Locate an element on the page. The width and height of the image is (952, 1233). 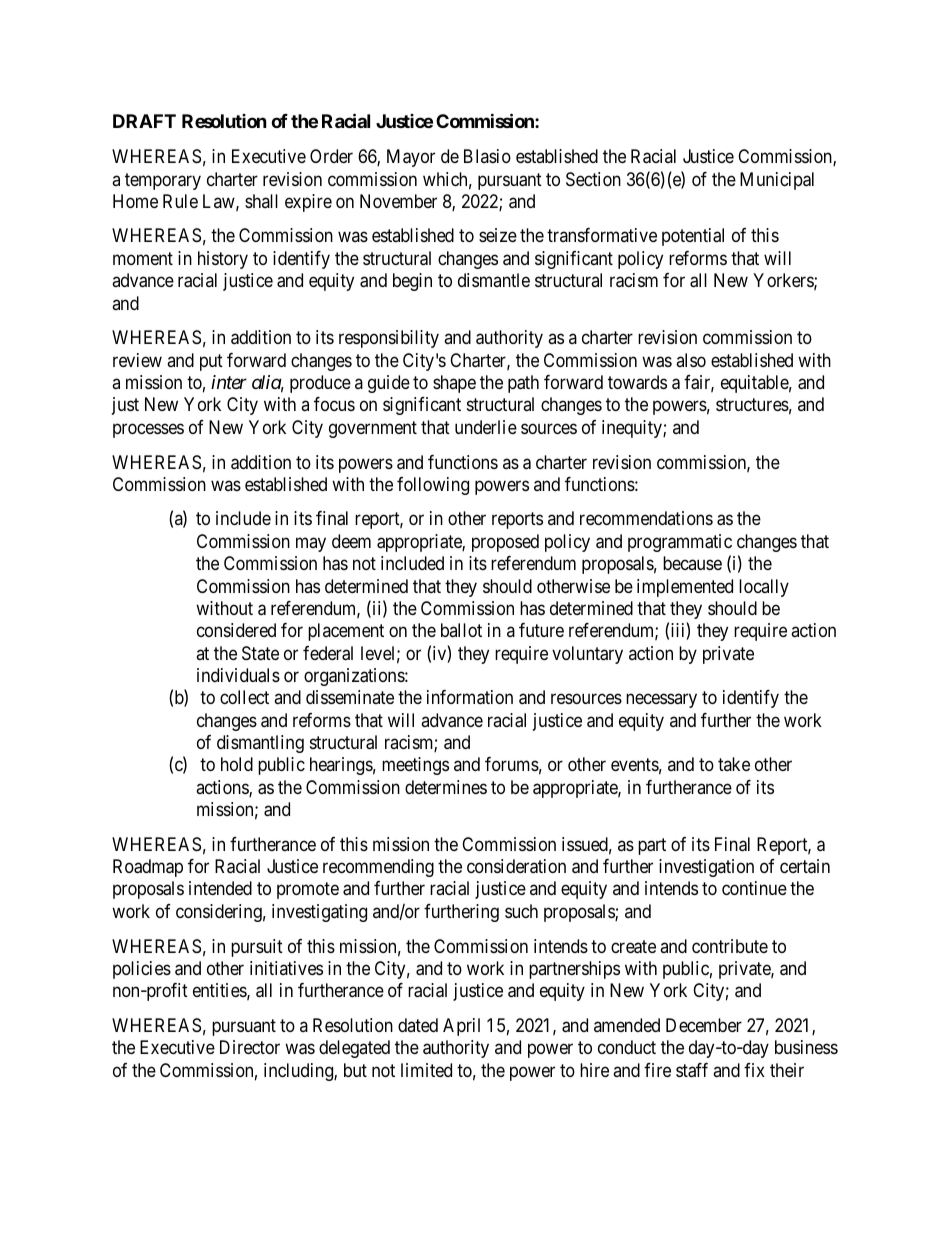
locally is located at coordinates (764, 588).
